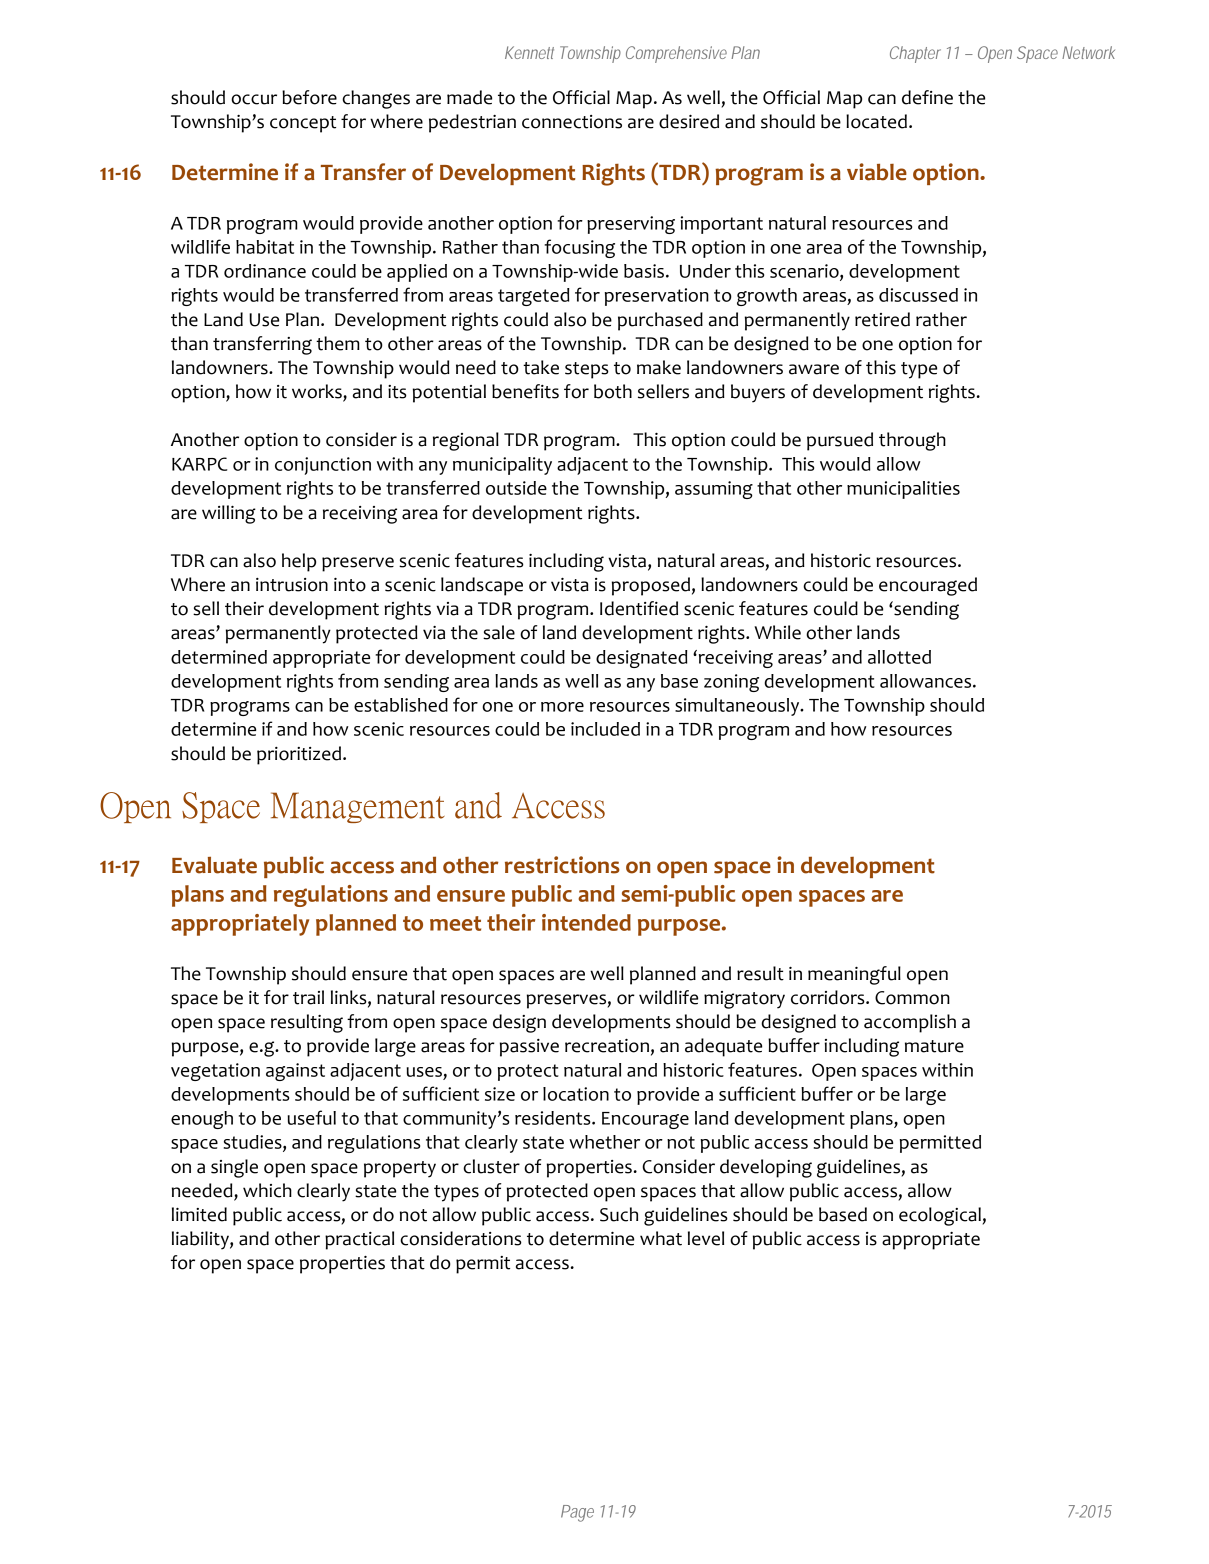 The image size is (1209, 1564). I want to click on located, so click(876, 121).
